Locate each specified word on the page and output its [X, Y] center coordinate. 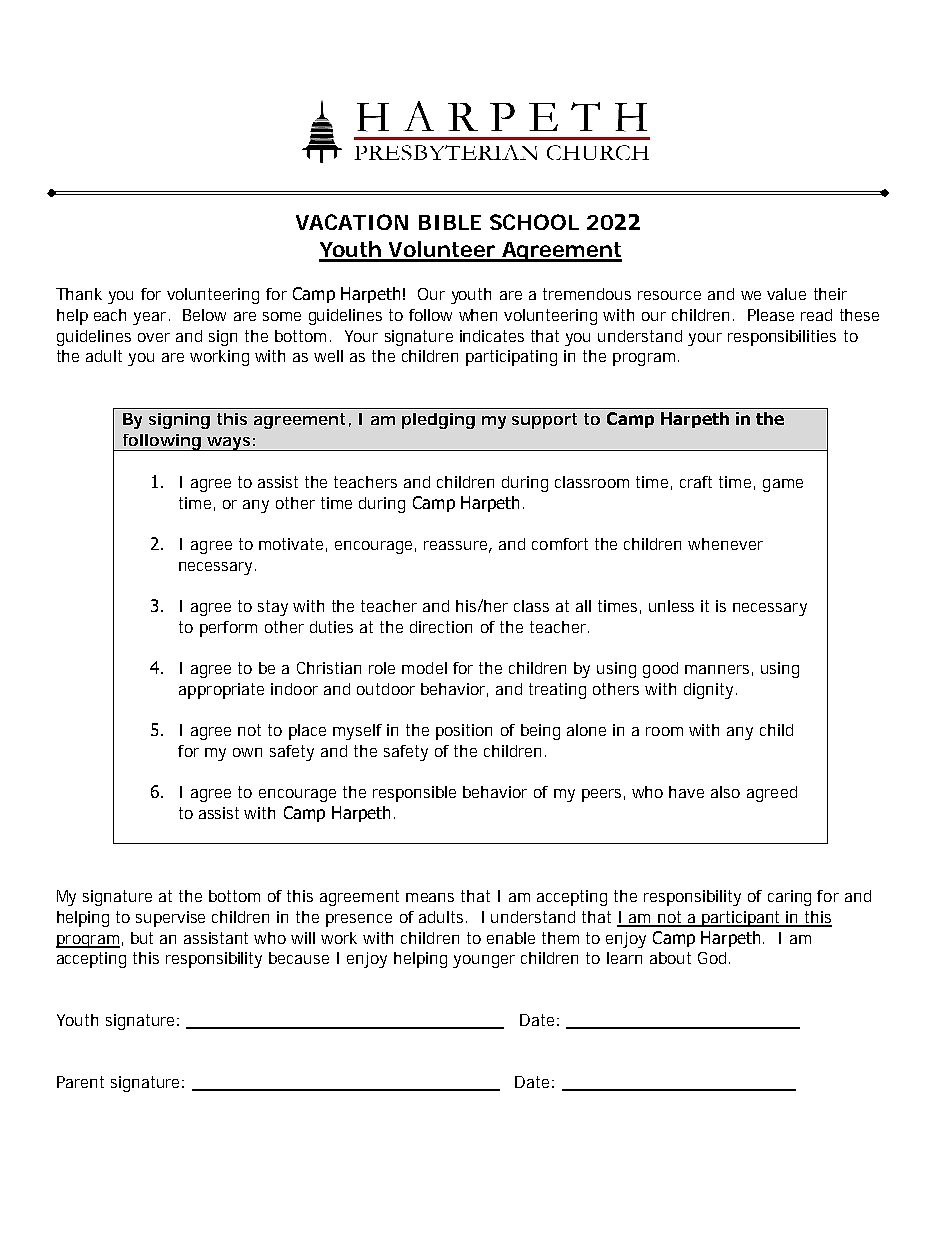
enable [511, 938]
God [714, 958]
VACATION [352, 222]
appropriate [221, 691]
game [783, 485]
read [816, 315]
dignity [710, 691]
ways [230, 444]
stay [276, 608]
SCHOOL [534, 222]
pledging [438, 421]
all [583, 606]
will [303, 938]
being [540, 732]
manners [719, 670]
